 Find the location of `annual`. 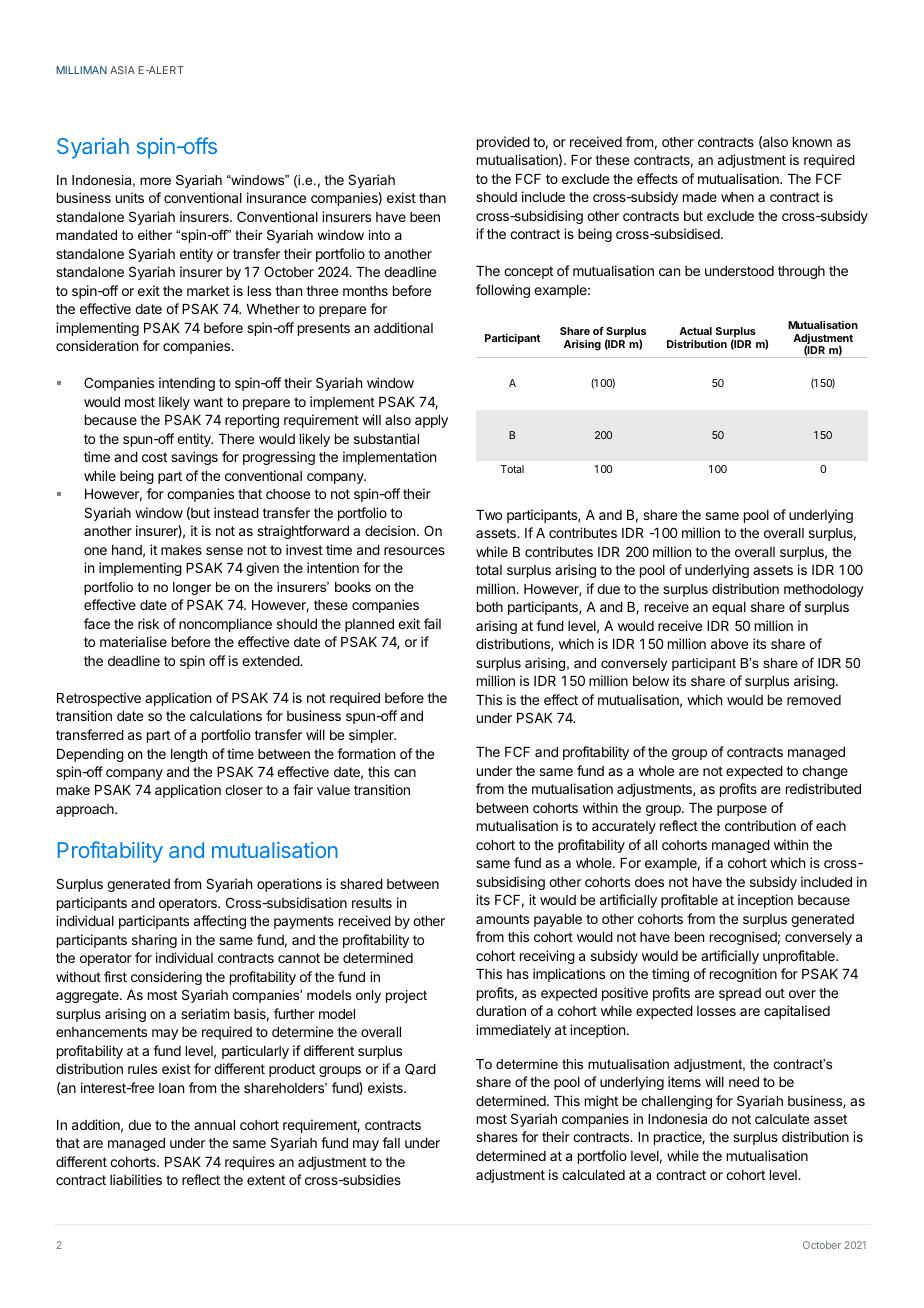

annual is located at coordinates (214, 1125).
